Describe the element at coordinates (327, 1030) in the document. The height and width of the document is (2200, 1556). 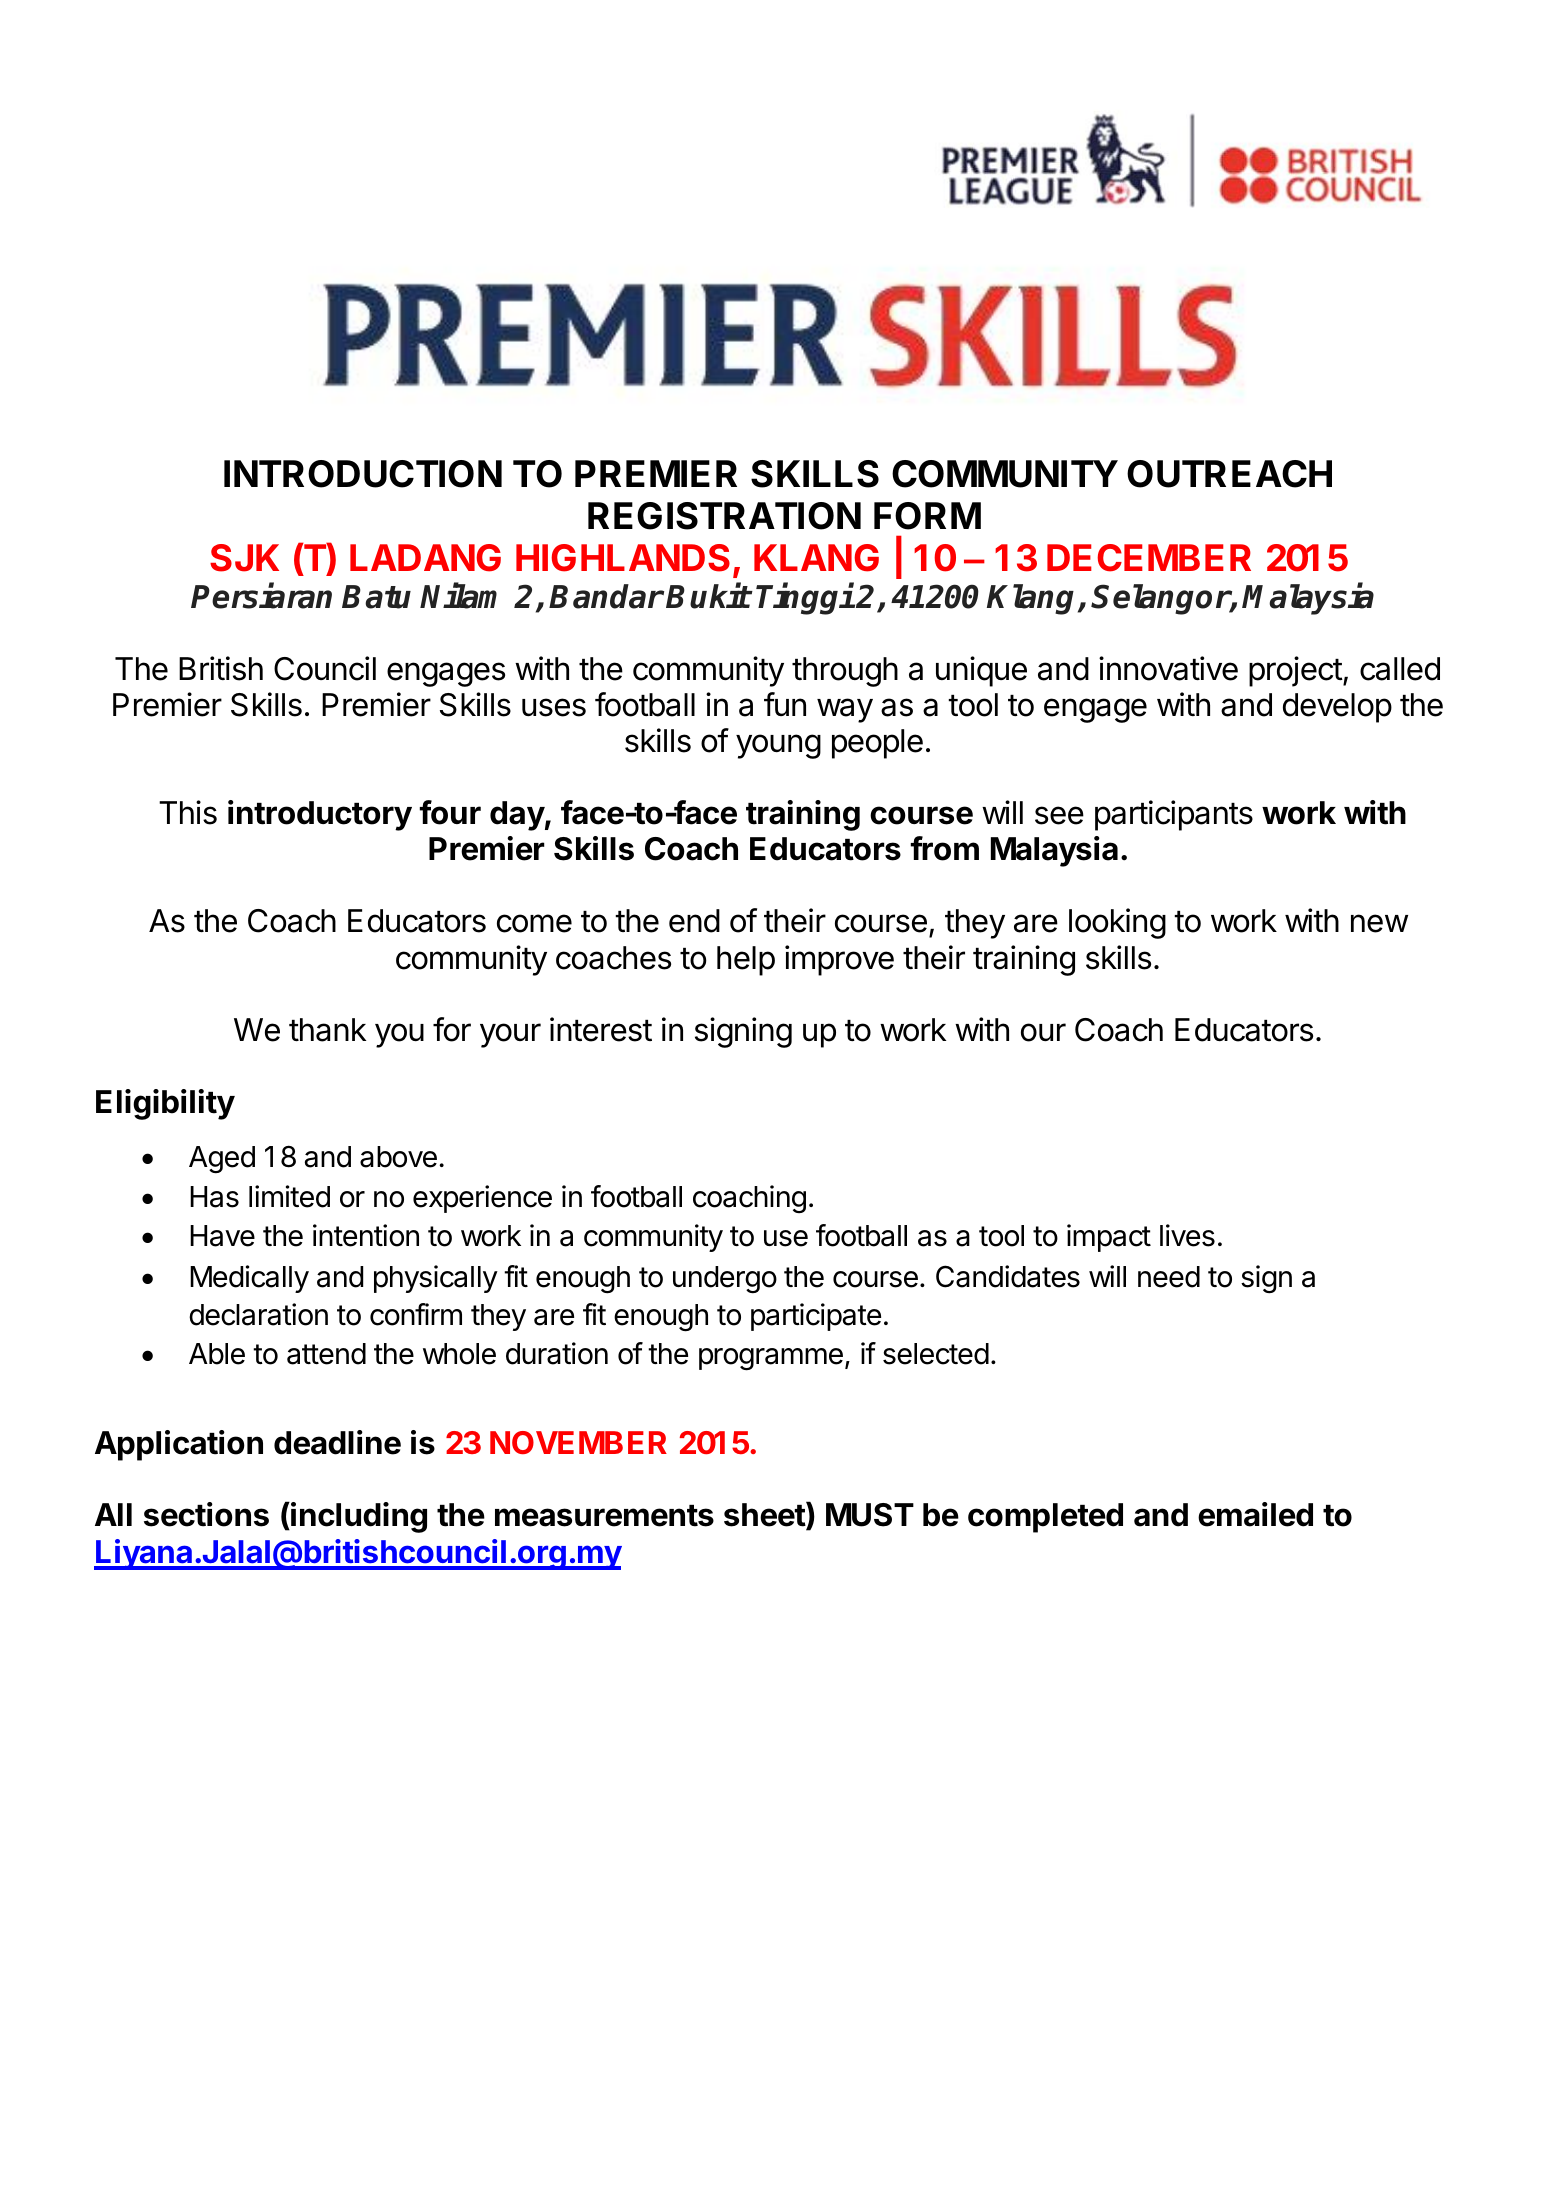
I see `thank` at that location.
